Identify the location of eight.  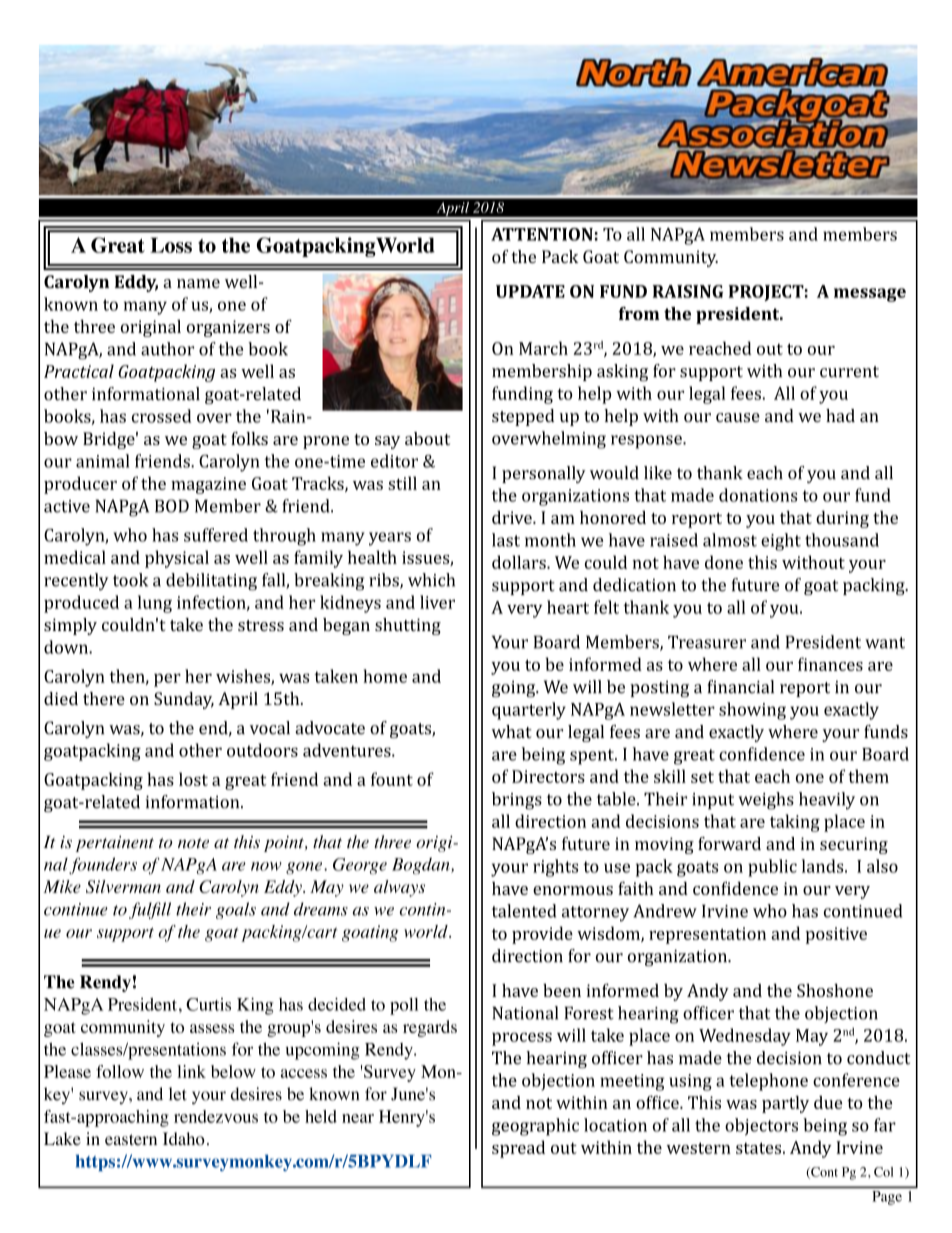
(781, 542).
